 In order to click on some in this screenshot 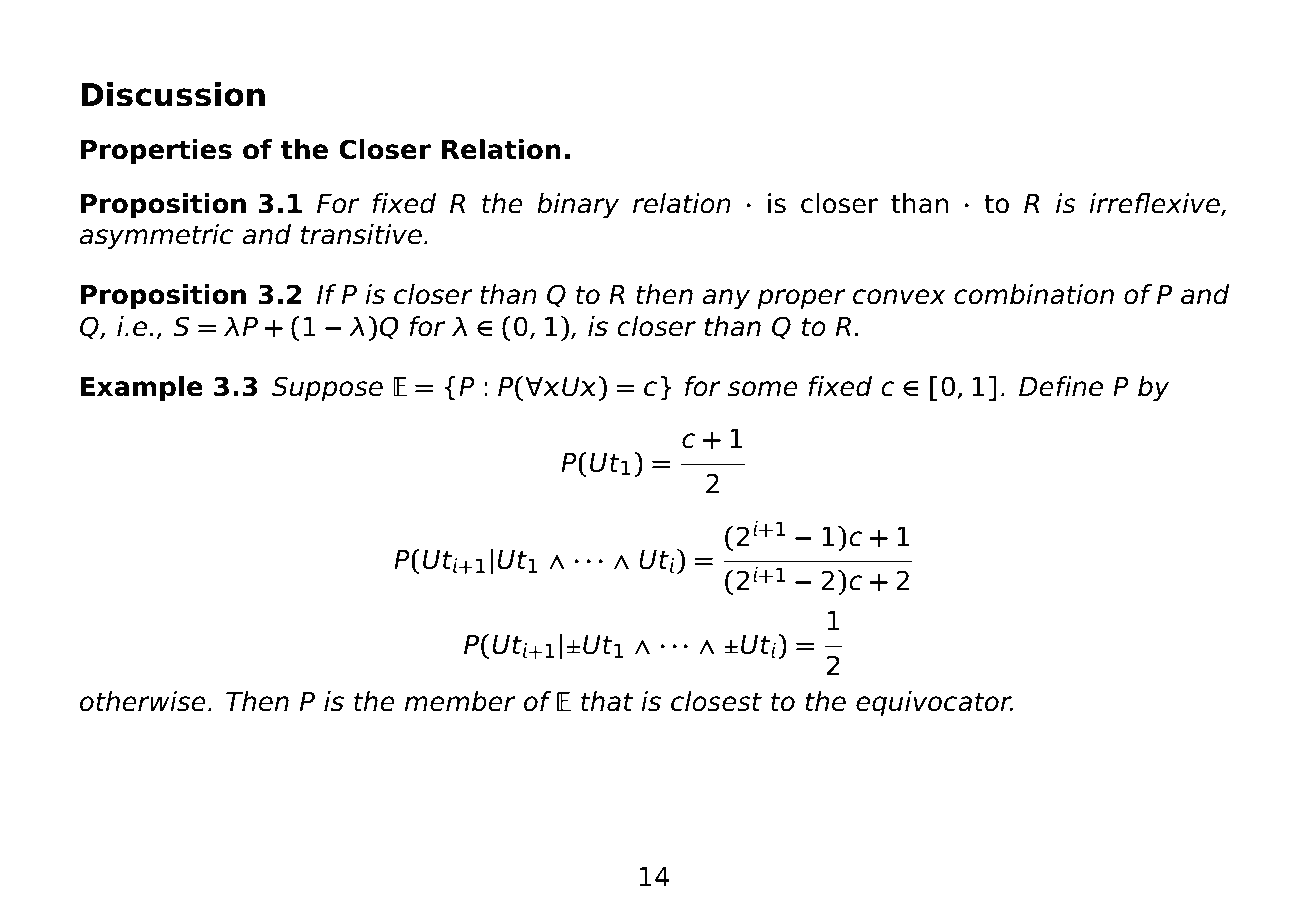, I will do `click(763, 389)`.
